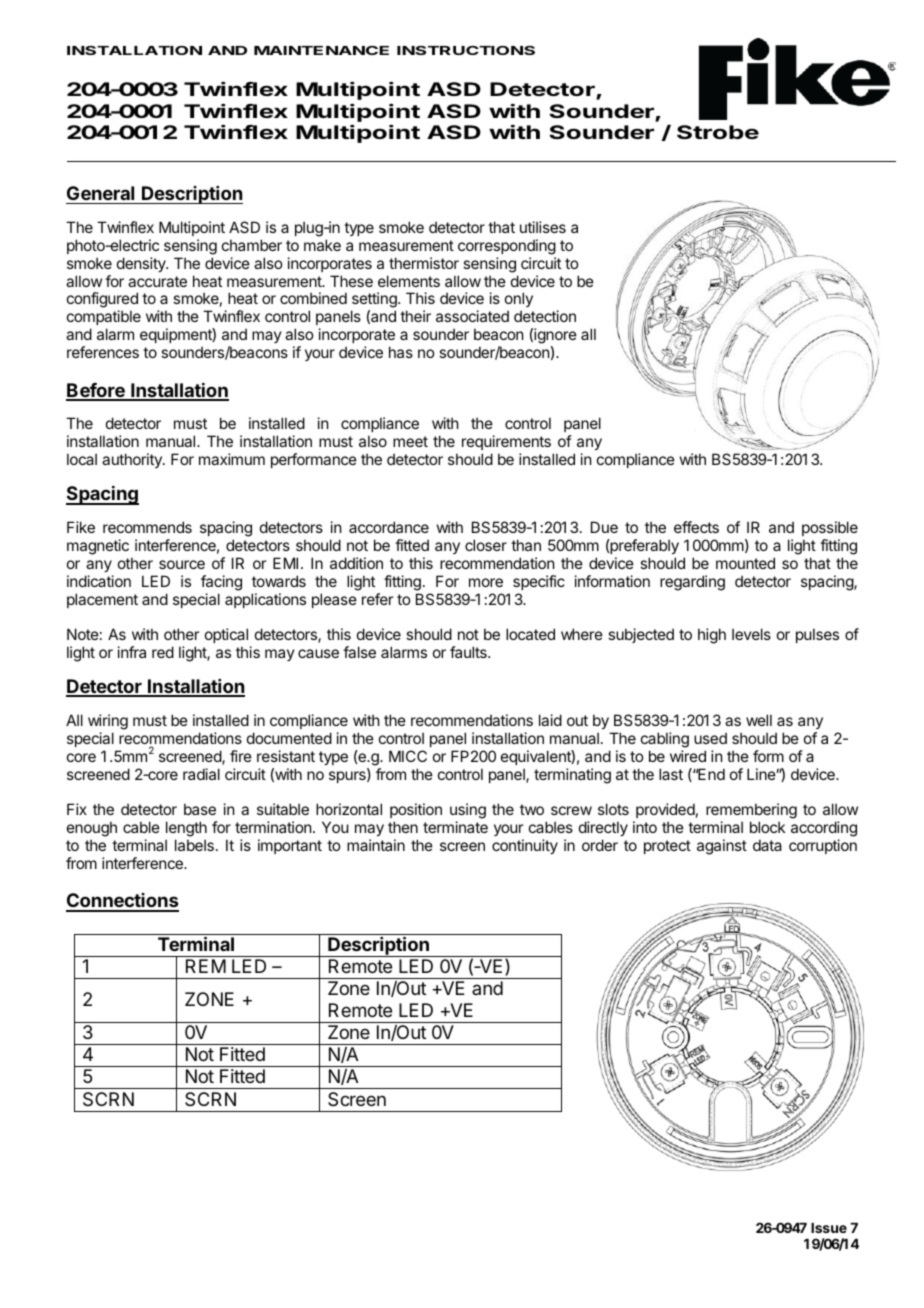 Image resolution: width=924 pixels, height=1308 pixels. Describe the element at coordinates (469, 652) in the screenshot. I see `faults` at that location.
